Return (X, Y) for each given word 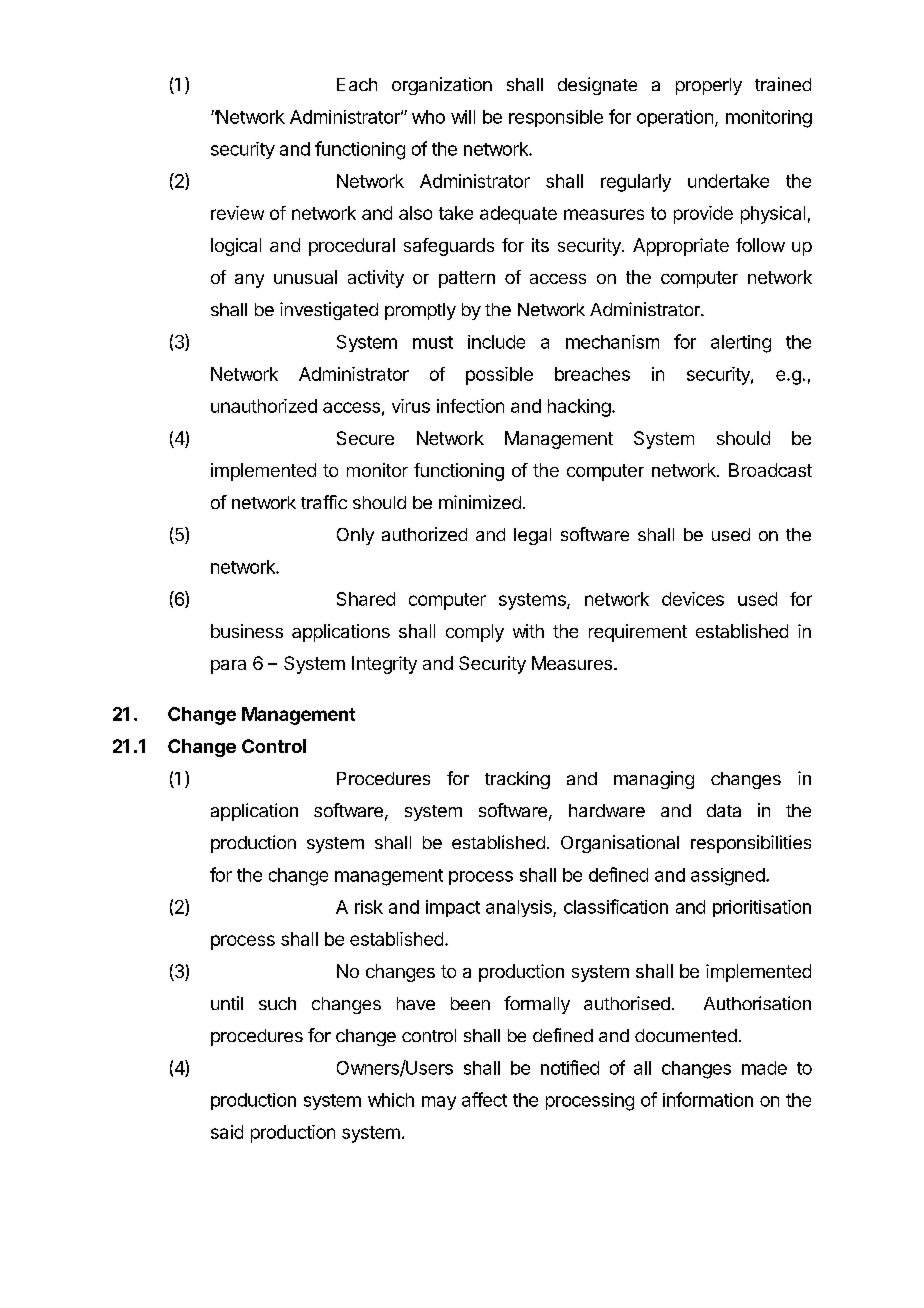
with (528, 631)
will (463, 117)
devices (693, 599)
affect (484, 1099)
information (708, 1099)
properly (709, 86)
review (237, 213)
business (247, 631)
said (227, 1132)
